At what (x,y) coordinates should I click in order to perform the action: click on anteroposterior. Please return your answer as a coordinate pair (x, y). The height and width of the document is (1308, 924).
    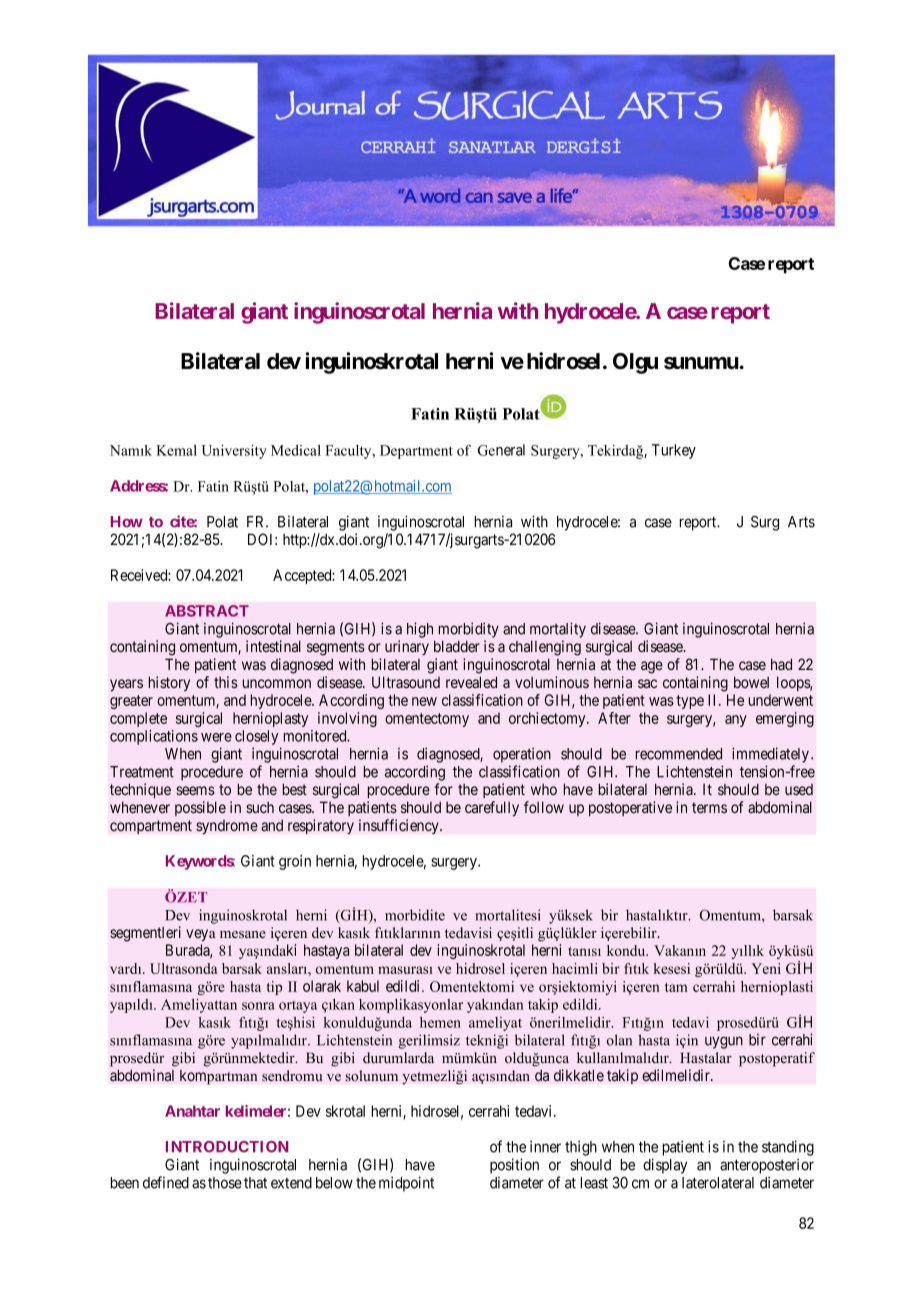
    Looking at the image, I should click on (767, 1166).
